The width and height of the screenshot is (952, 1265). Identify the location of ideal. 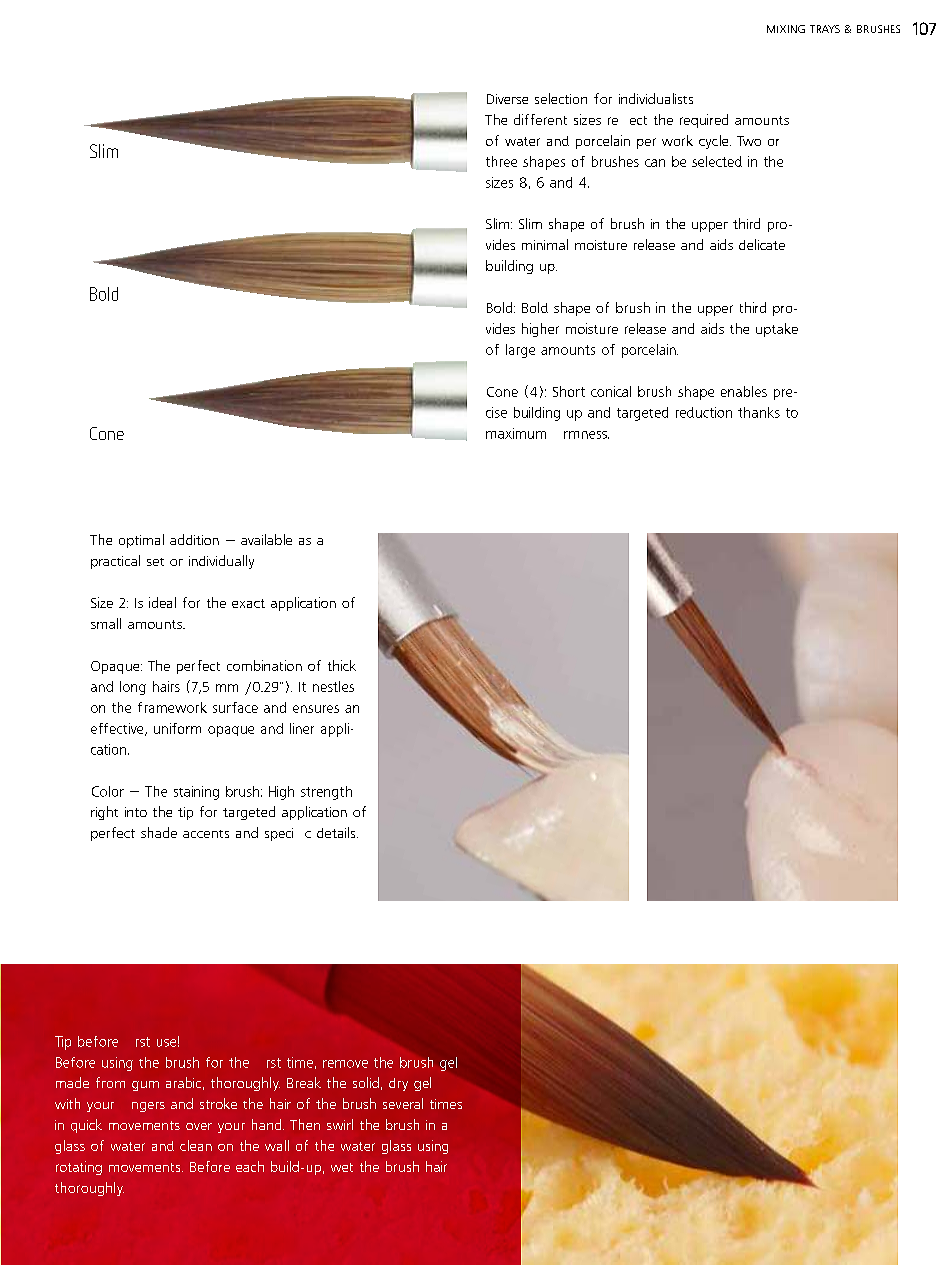
(162, 602).
